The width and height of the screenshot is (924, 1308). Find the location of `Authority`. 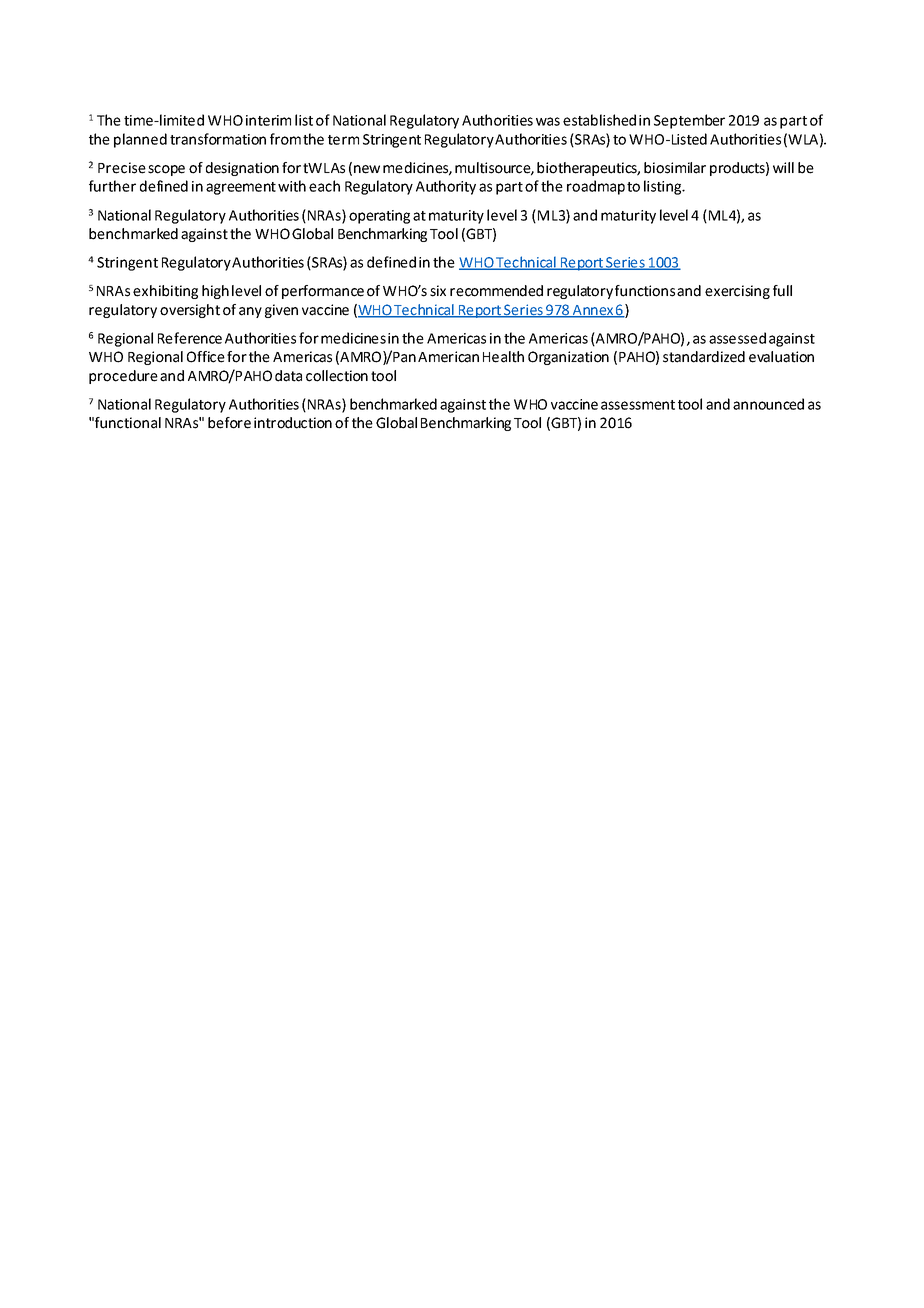

Authority is located at coordinates (446, 187).
